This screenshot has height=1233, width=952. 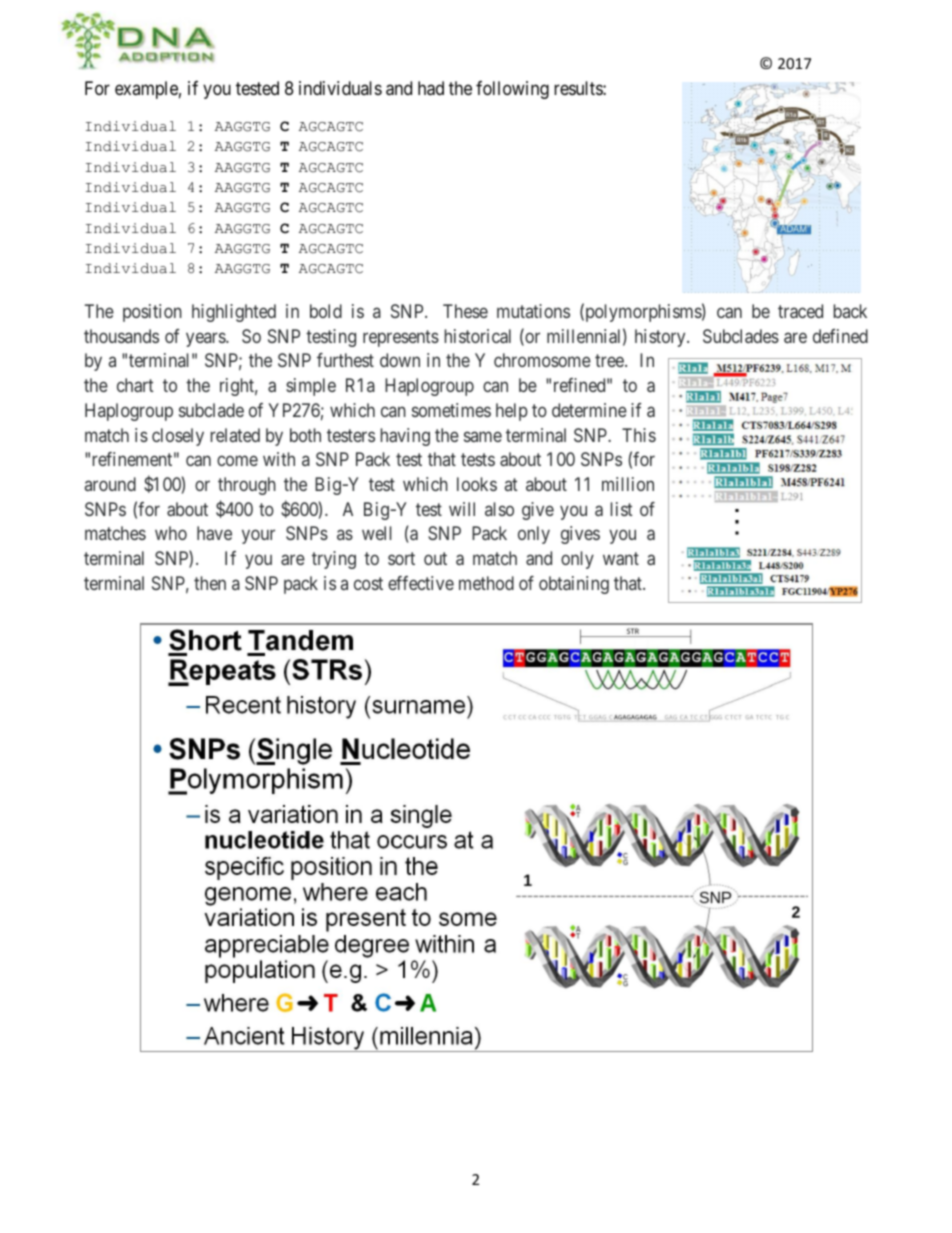 I want to click on defined, so click(x=840, y=336).
